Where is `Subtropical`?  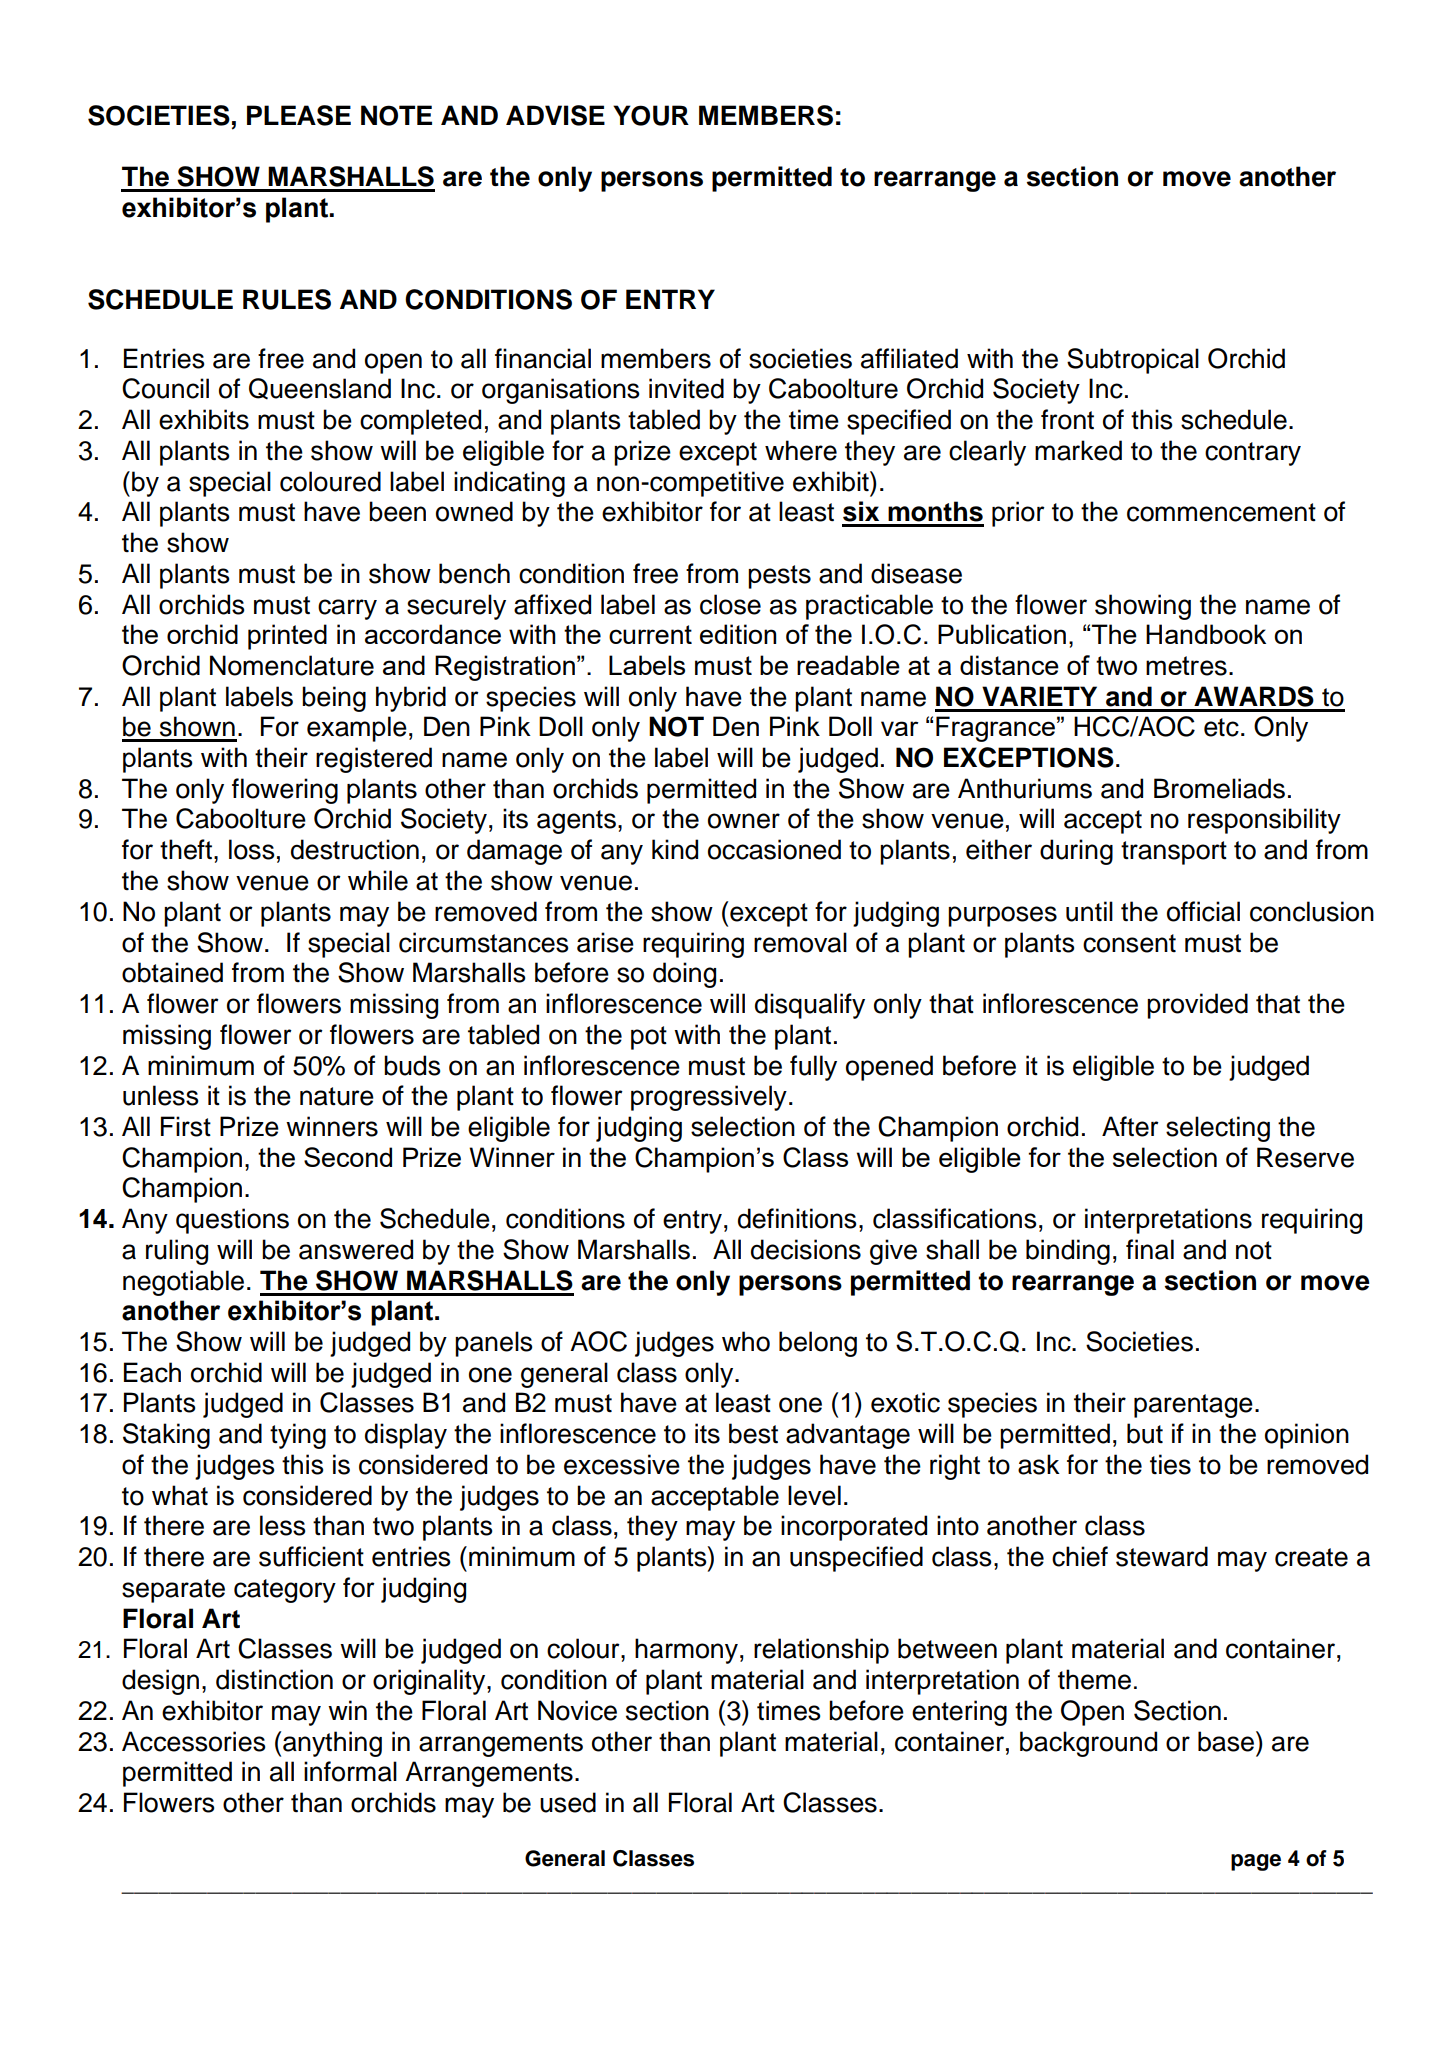 Subtropical is located at coordinates (1133, 361).
